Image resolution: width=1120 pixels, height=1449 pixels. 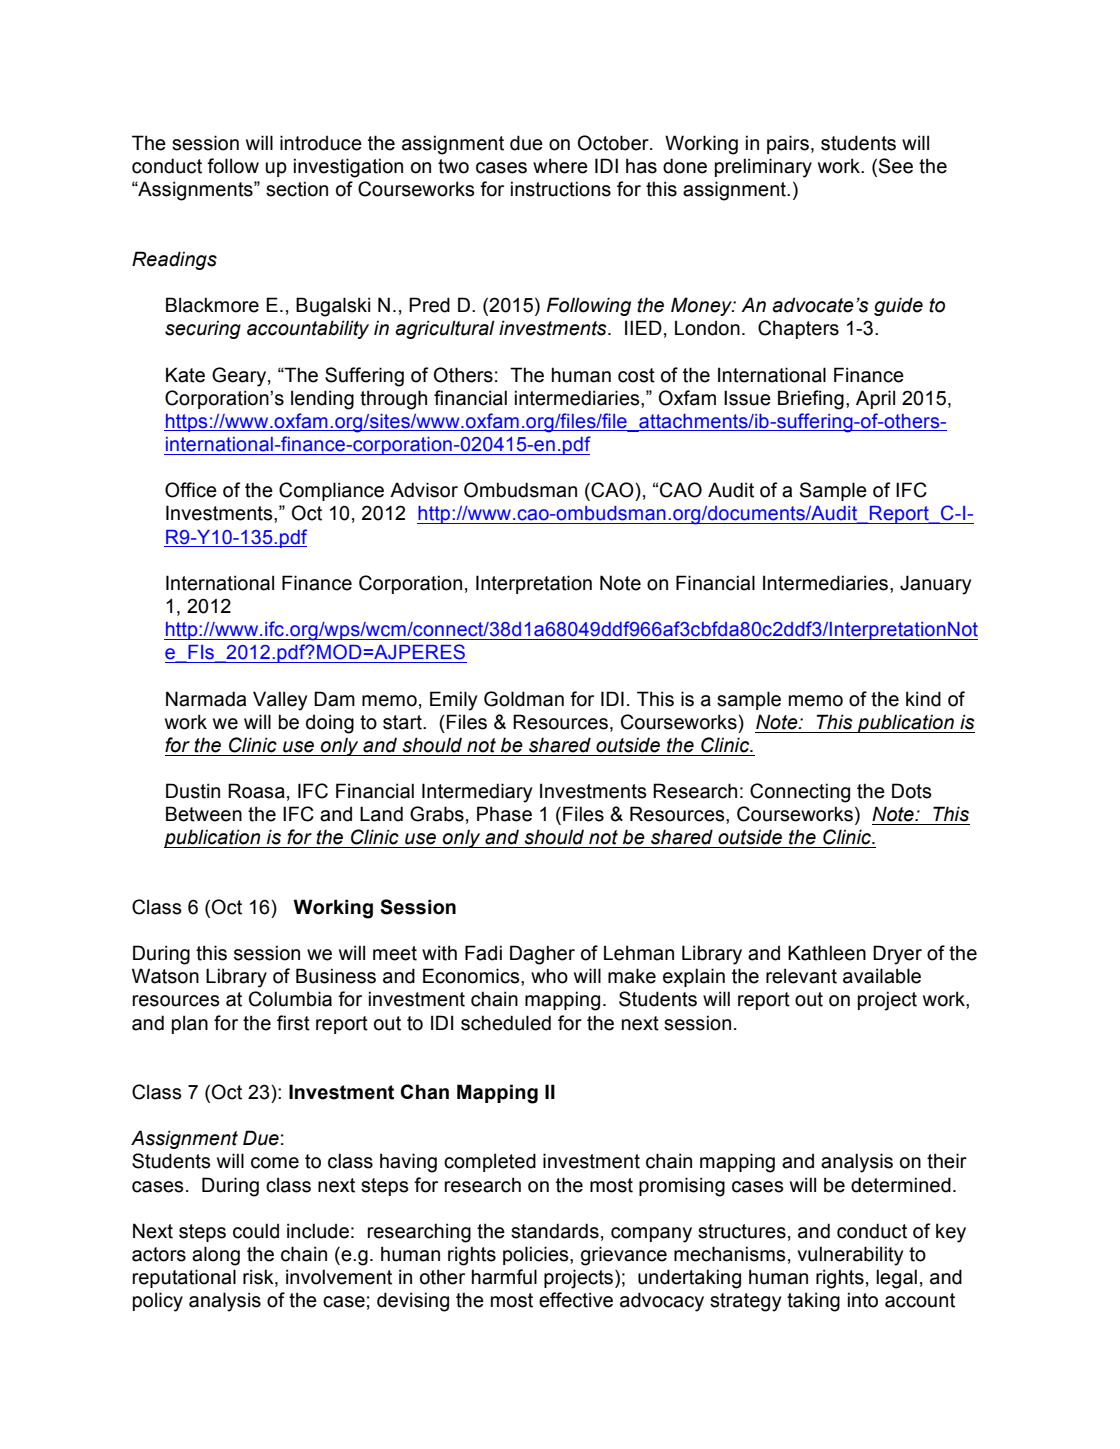 What do you see at coordinates (549, 976) in the screenshot?
I see `who` at bounding box center [549, 976].
